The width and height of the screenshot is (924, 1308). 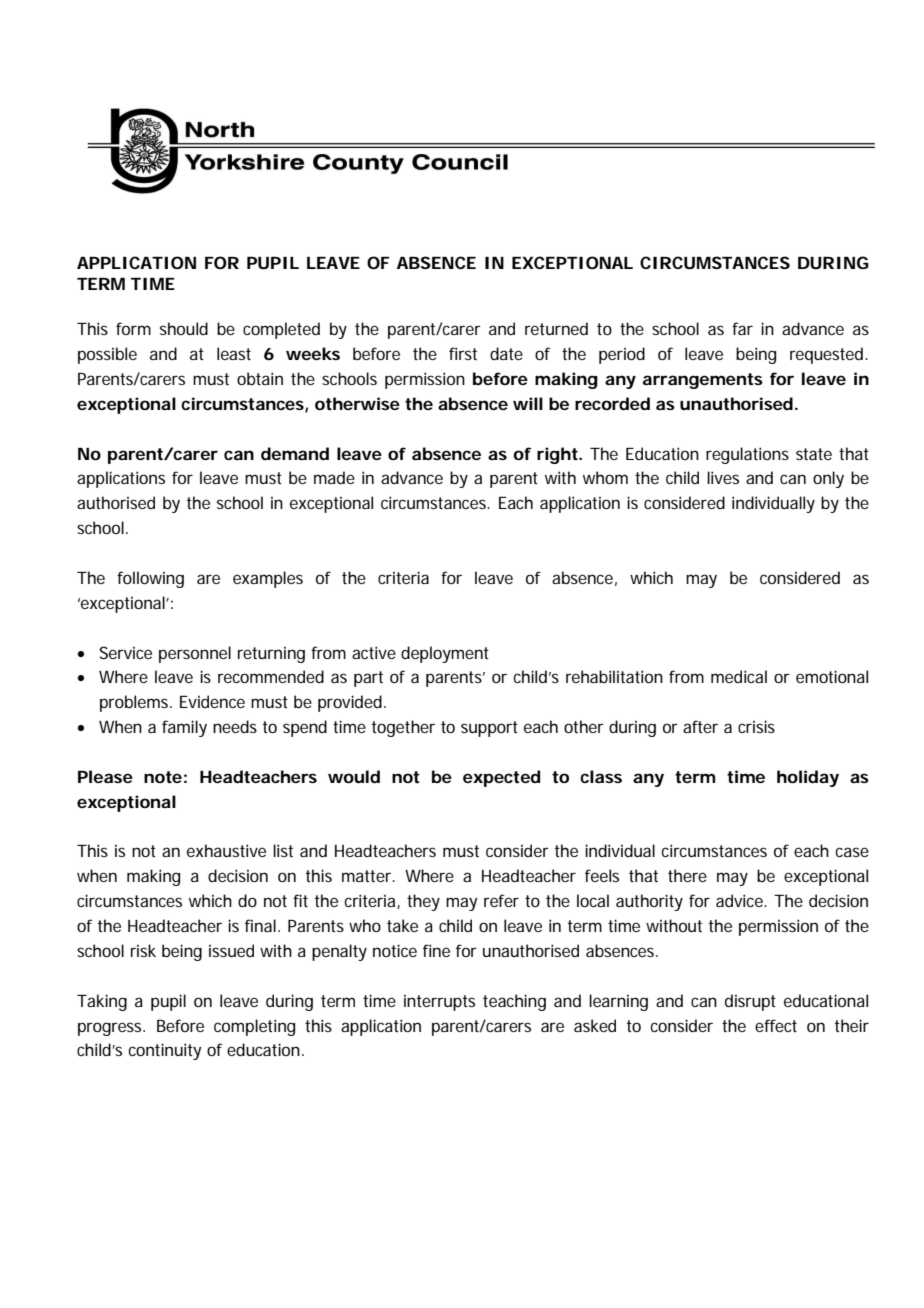 What do you see at coordinates (164, 1051) in the screenshot?
I see `continuity` at bounding box center [164, 1051].
